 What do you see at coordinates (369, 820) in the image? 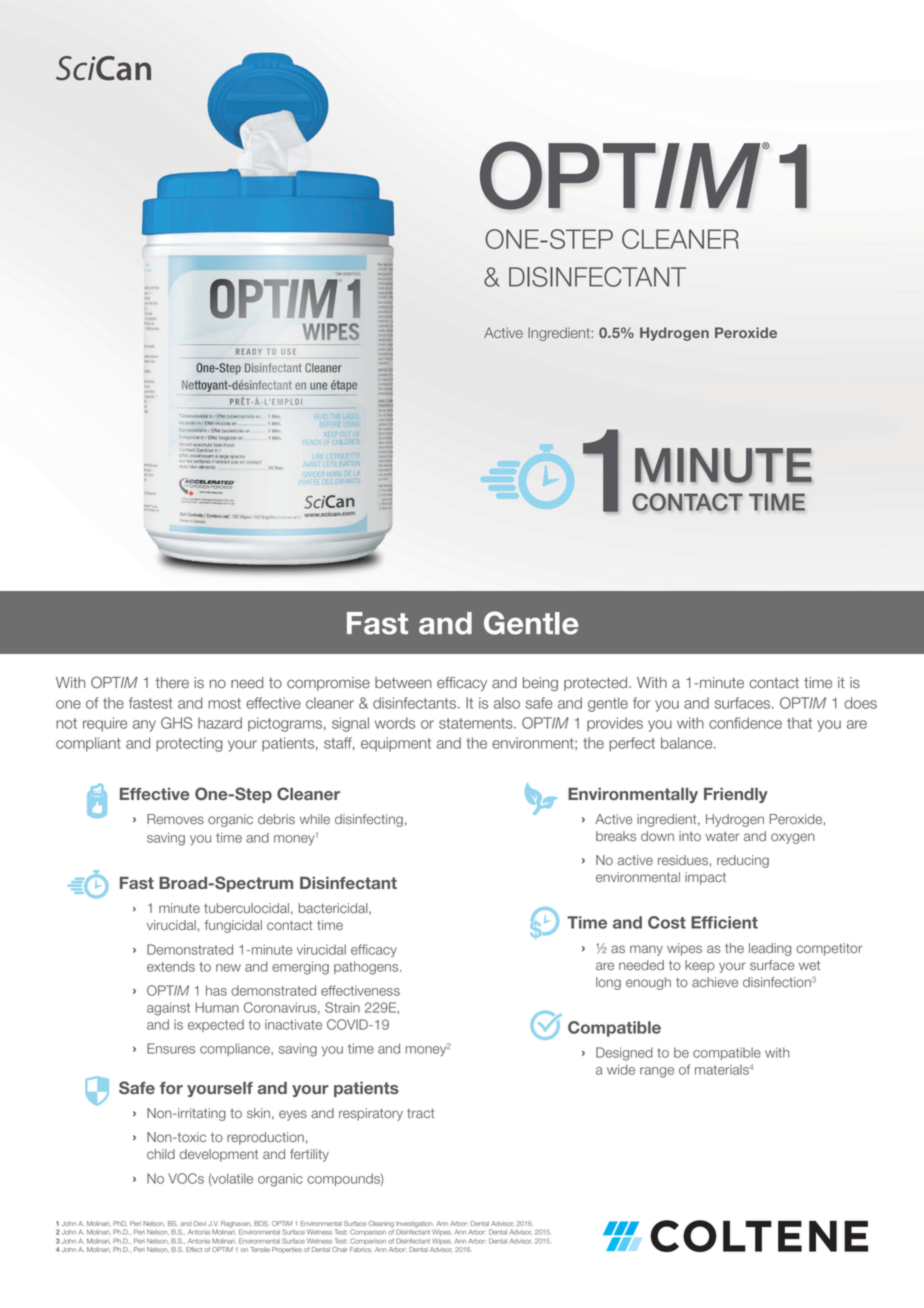
I see `disinfecting` at bounding box center [369, 820].
